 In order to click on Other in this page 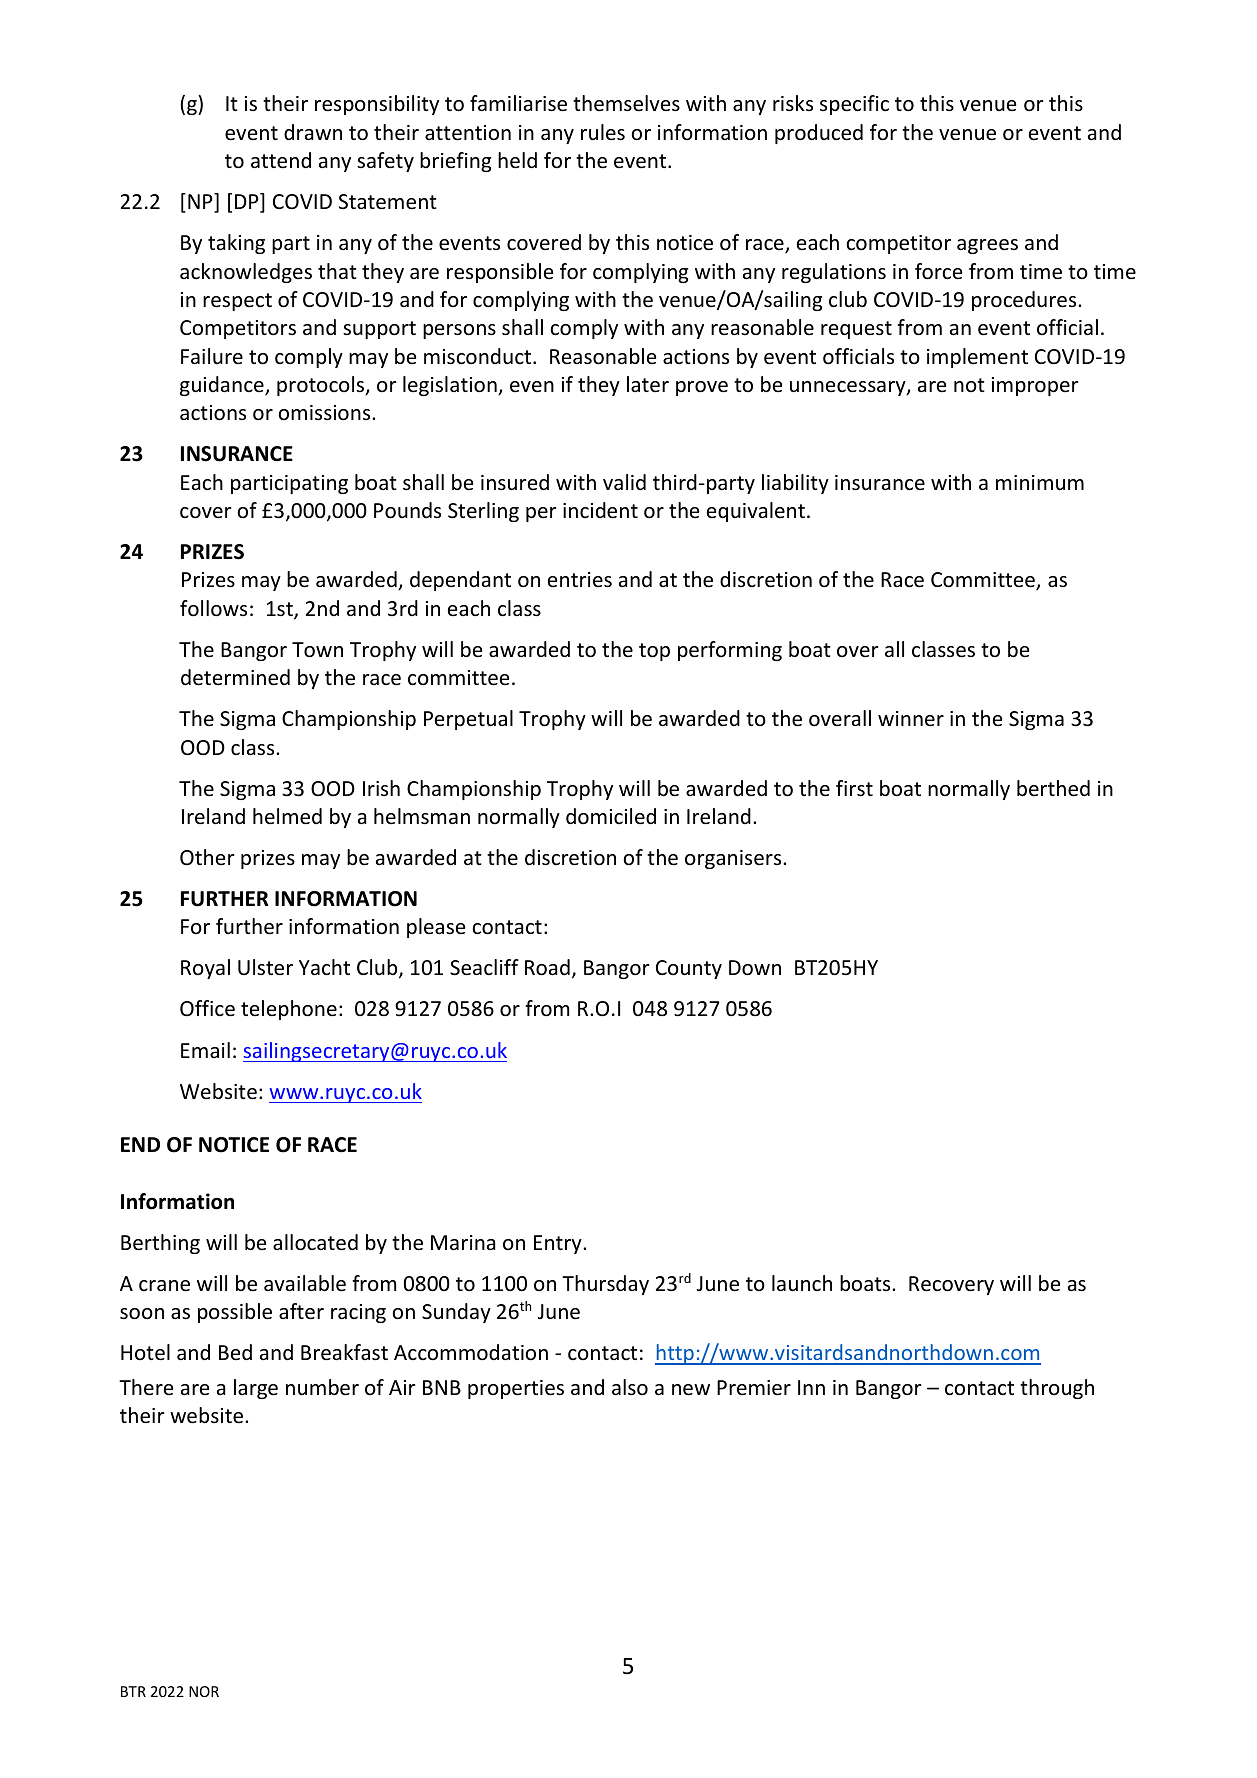, I will do `click(207, 857)`.
